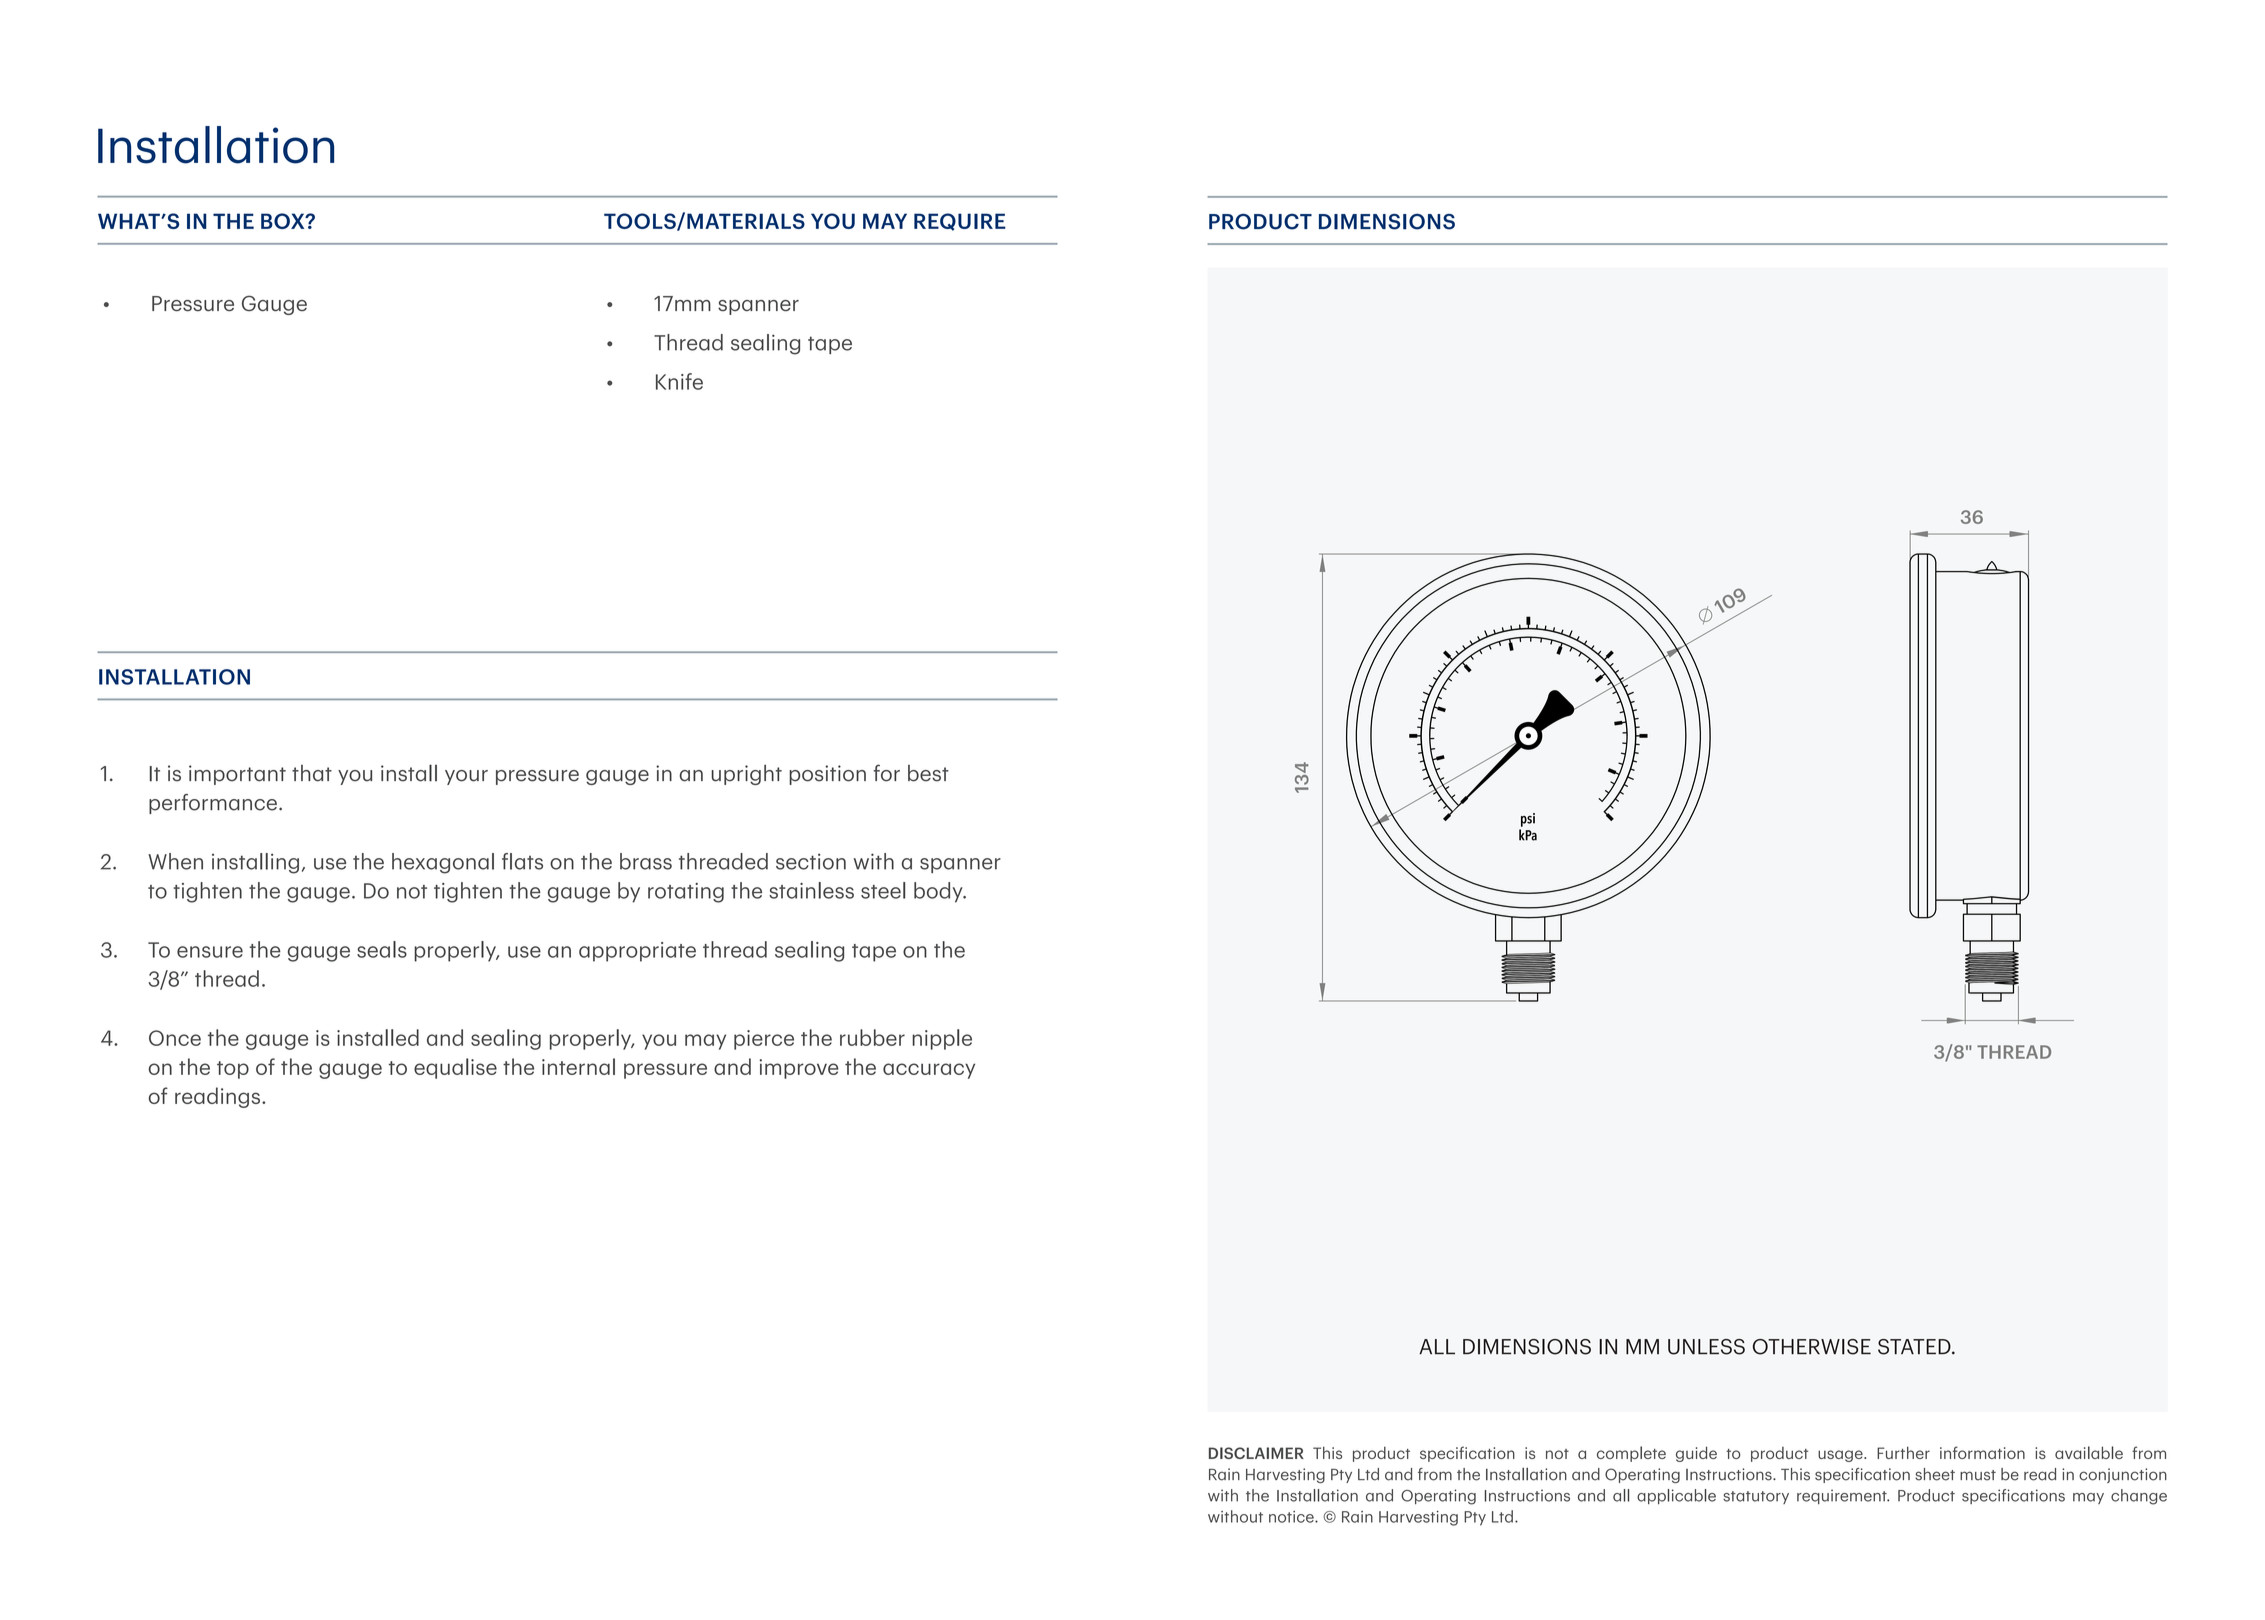 This document has width=2265, height=1620. What do you see at coordinates (1256, 1453) in the document?
I see `DISCLAIMER` at bounding box center [1256, 1453].
